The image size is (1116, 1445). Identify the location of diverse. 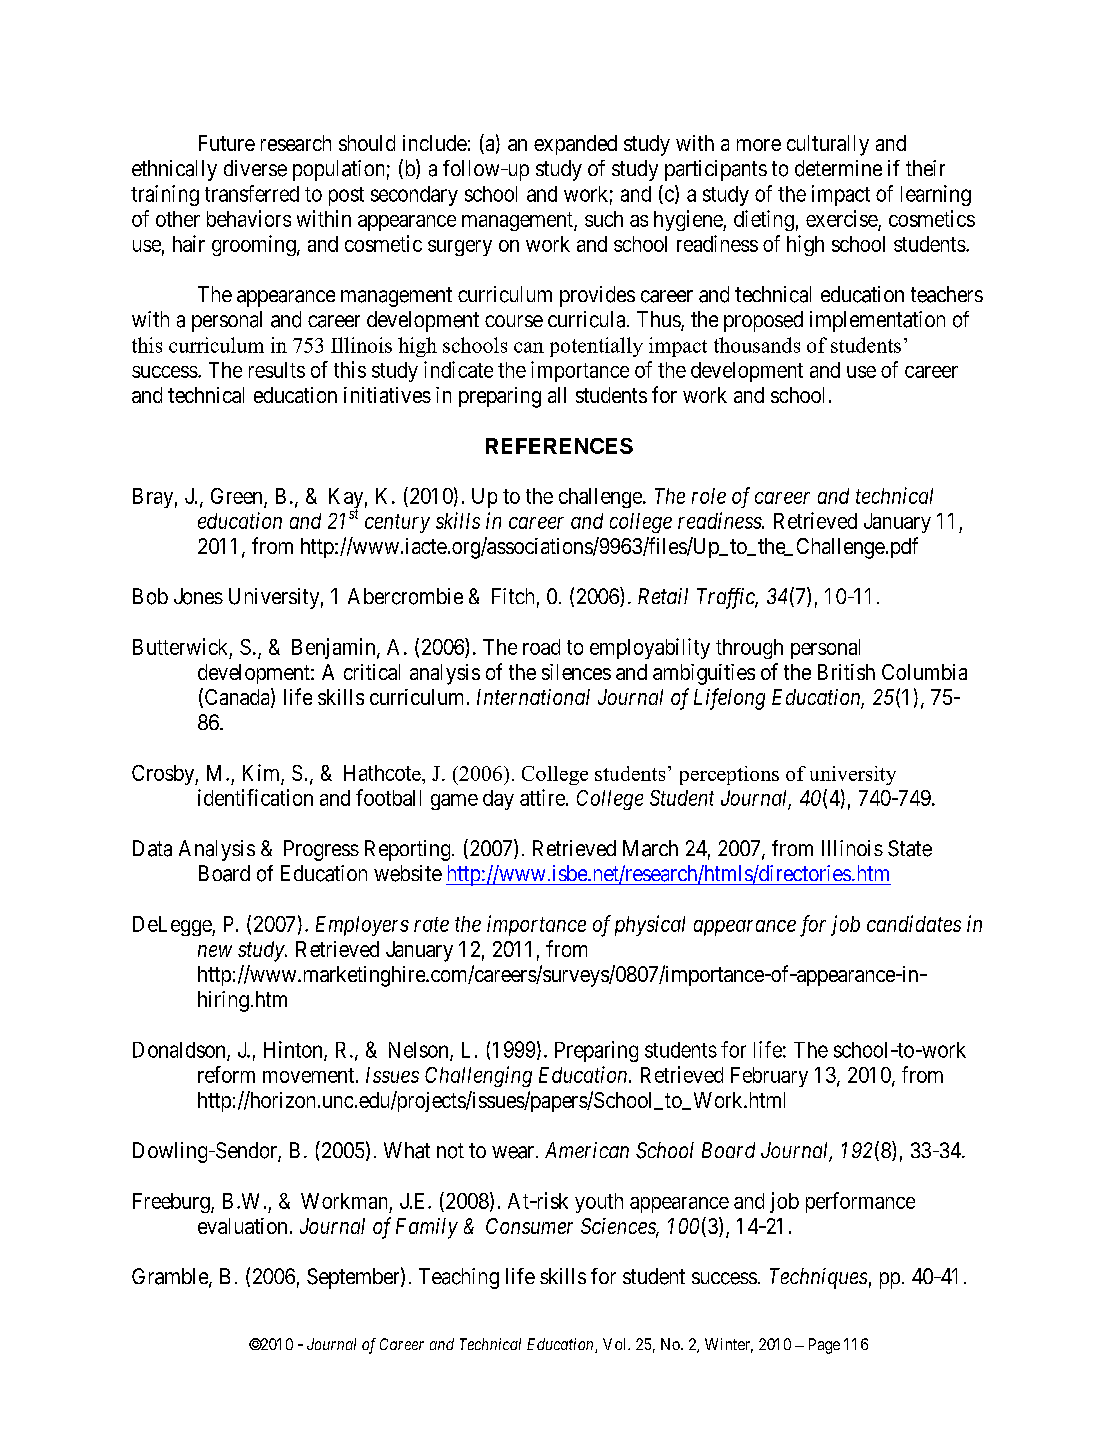
(255, 168).
